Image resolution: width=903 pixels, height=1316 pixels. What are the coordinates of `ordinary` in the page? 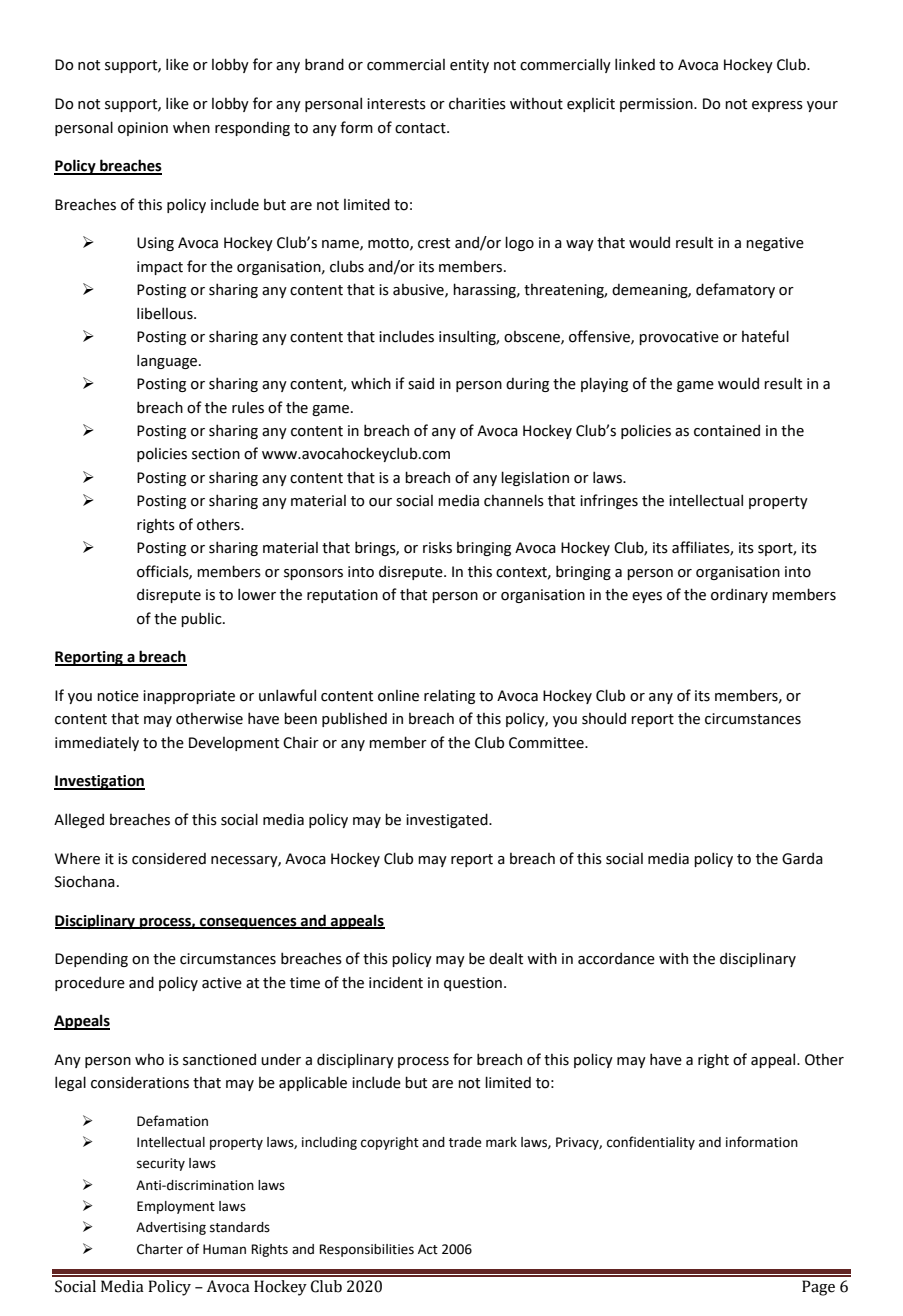 It's located at (739, 595).
